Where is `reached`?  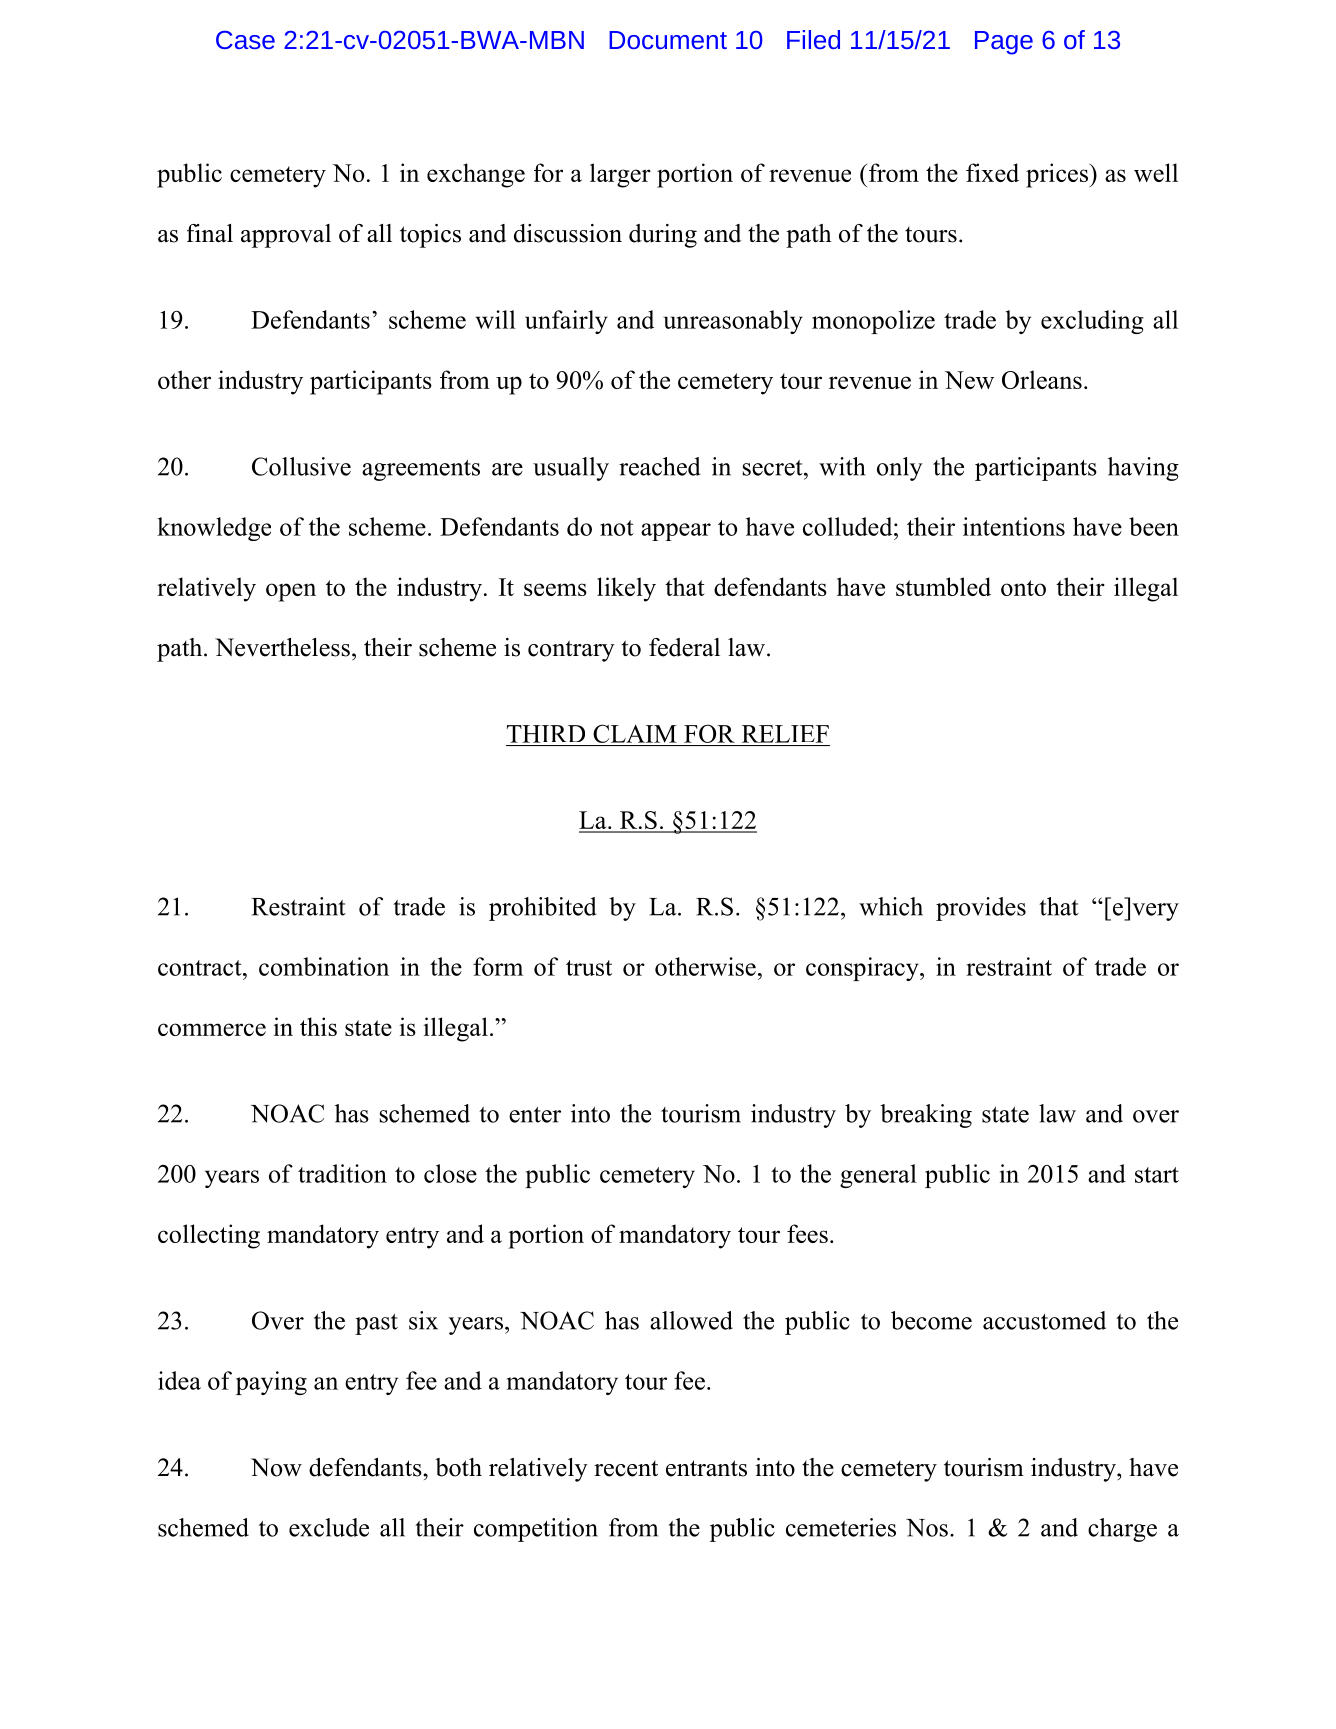
reached is located at coordinates (660, 466).
